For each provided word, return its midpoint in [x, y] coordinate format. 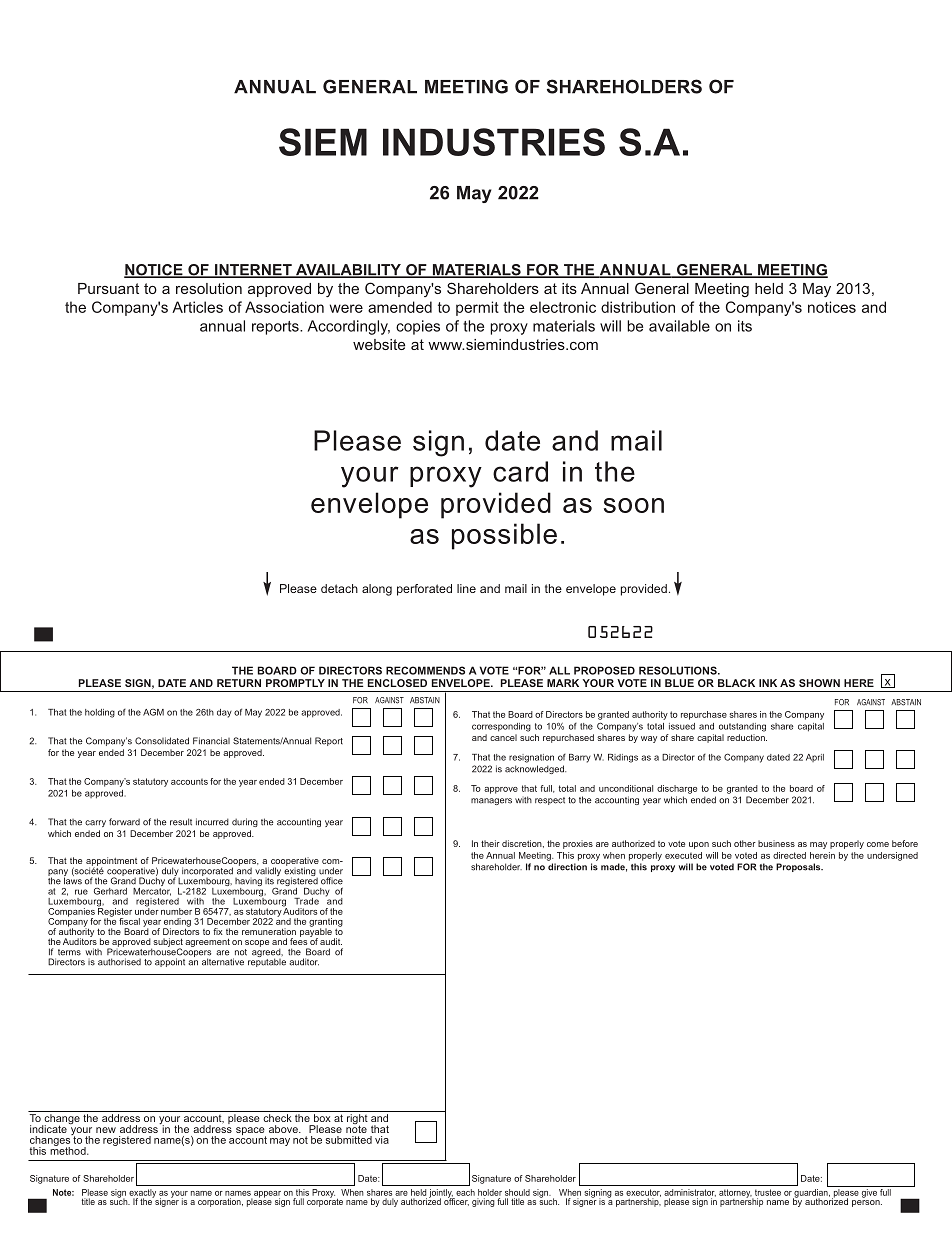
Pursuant [108, 288]
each [465, 1192]
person [867, 1203]
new [106, 1130]
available [679, 326]
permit [477, 308]
